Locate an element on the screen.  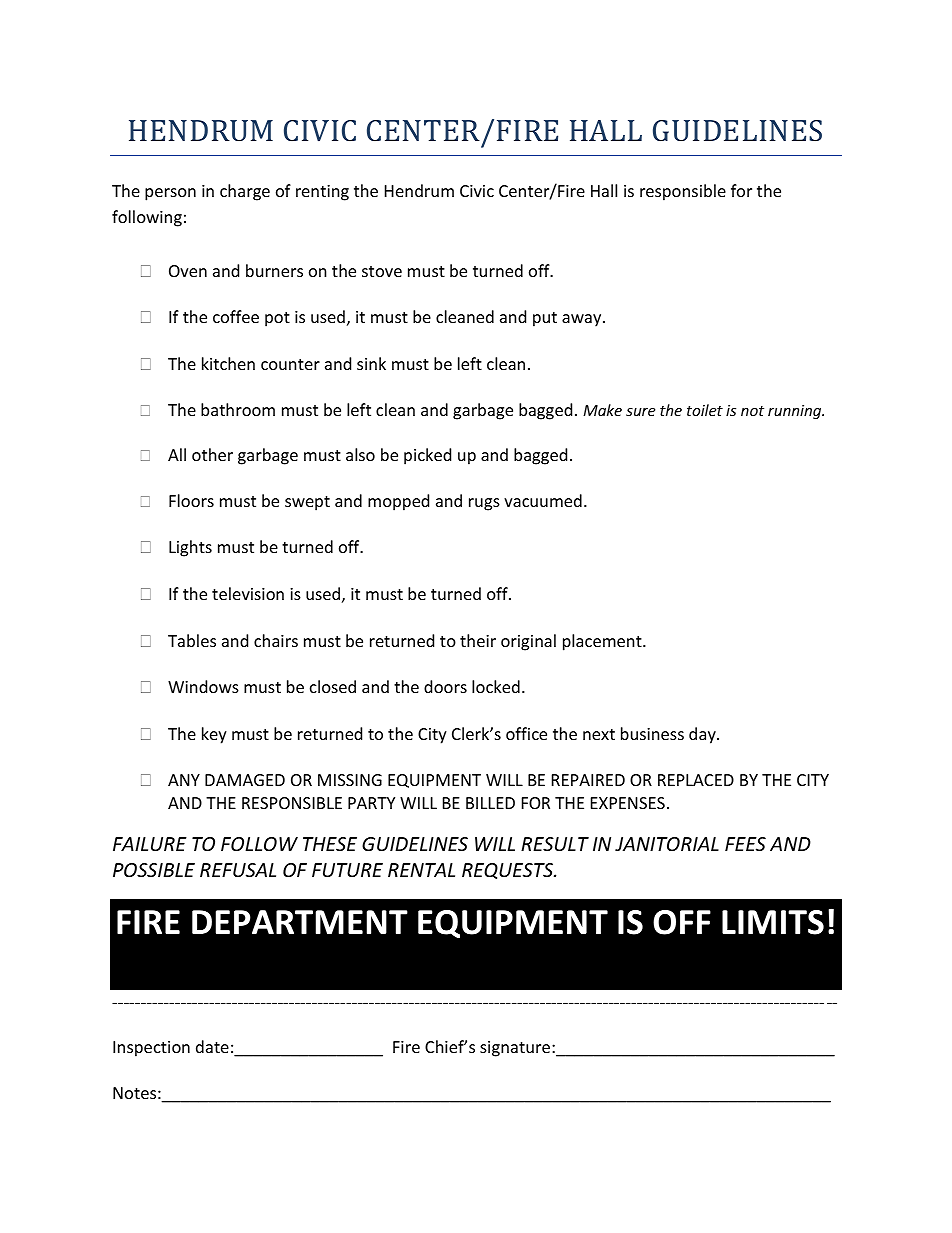
toilet is located at coordinates (705, 410).
